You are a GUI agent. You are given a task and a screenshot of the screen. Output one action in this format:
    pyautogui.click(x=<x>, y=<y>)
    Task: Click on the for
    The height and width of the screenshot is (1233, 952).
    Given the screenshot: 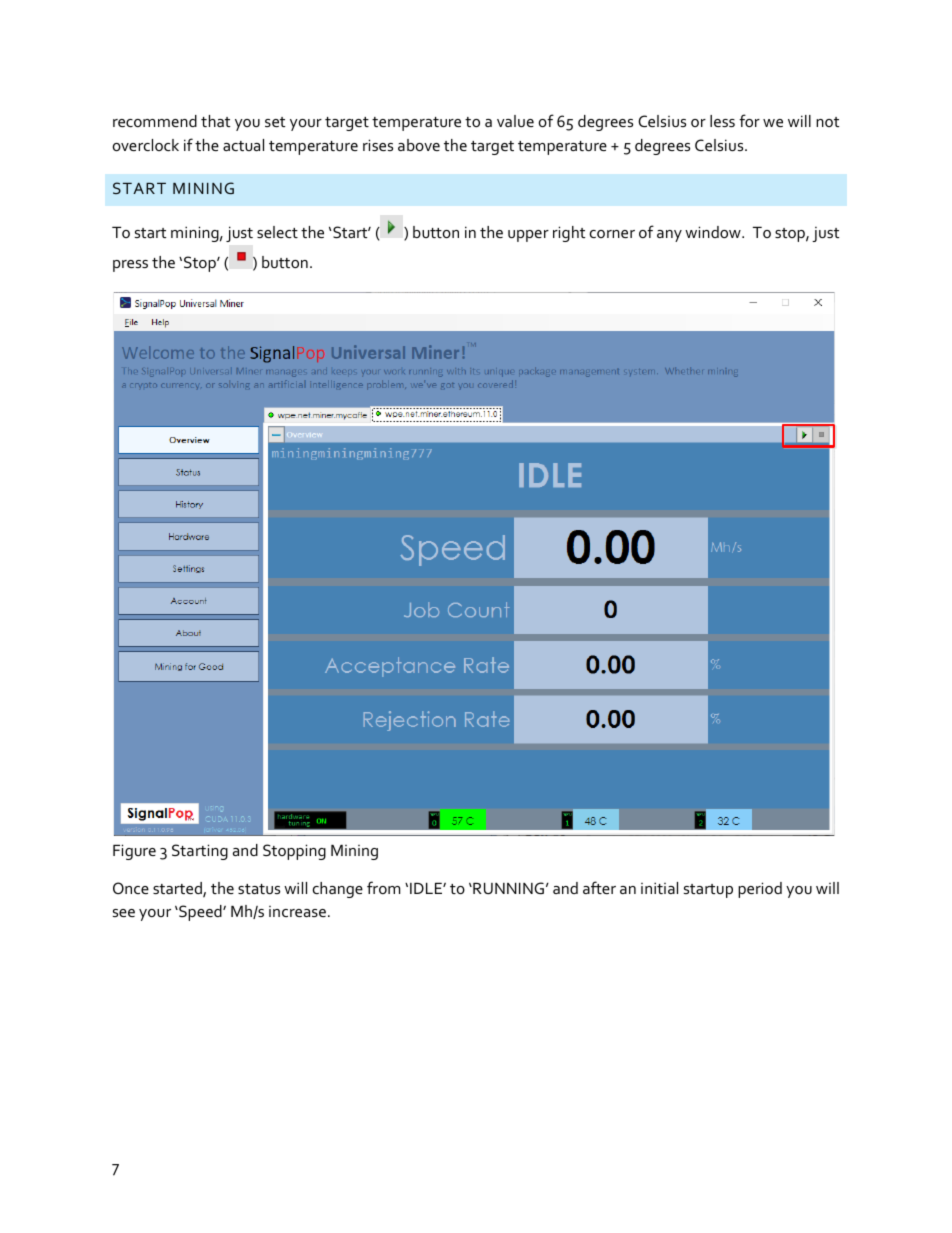 What is the action you would take?
    pyautogui.click(x=749, y=120)
